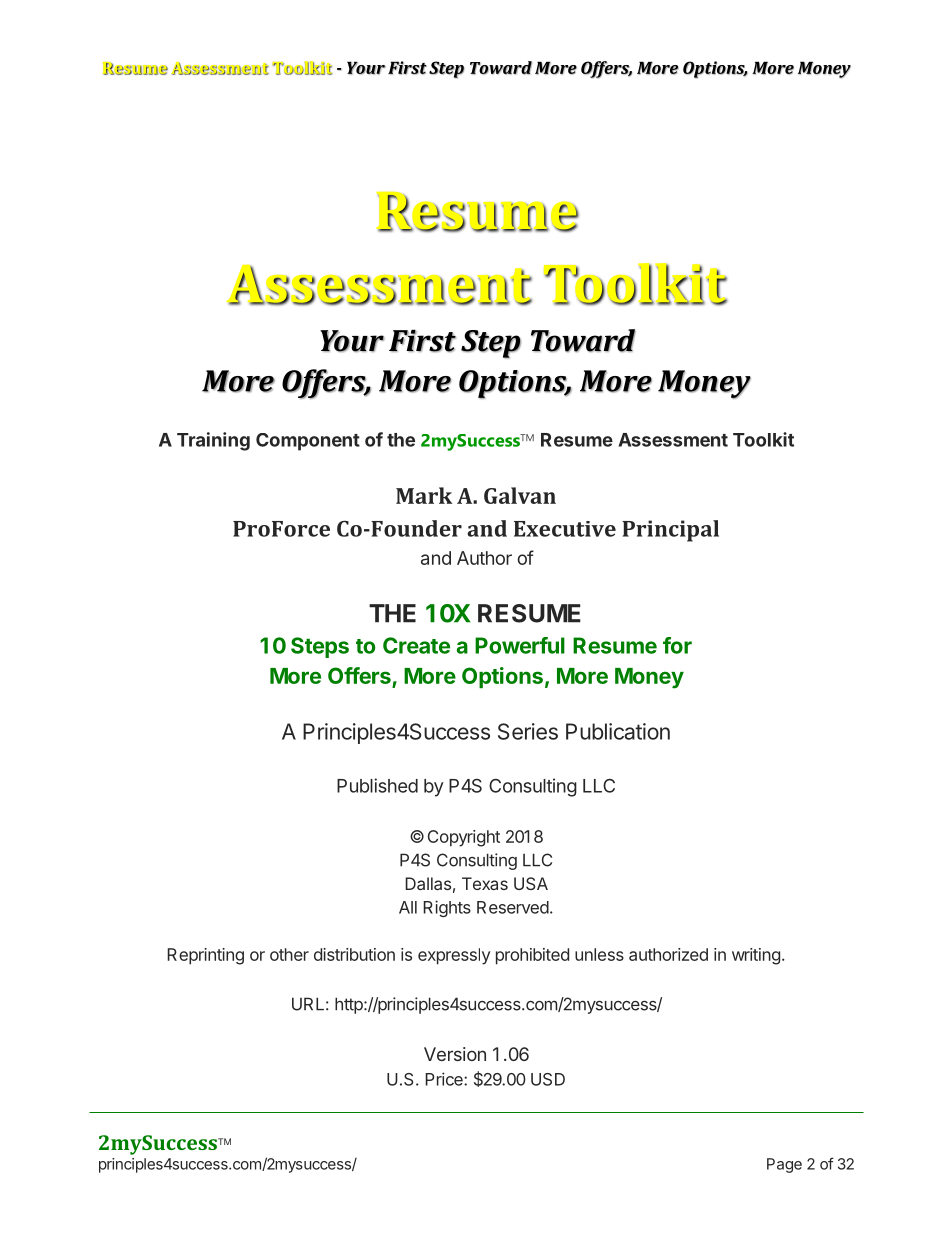 This screenshot has width=952, height=1233. What do you see at coordinates (548, 1079) in the screenshot?
I see `USD` at bounding box center [548, 1079].
